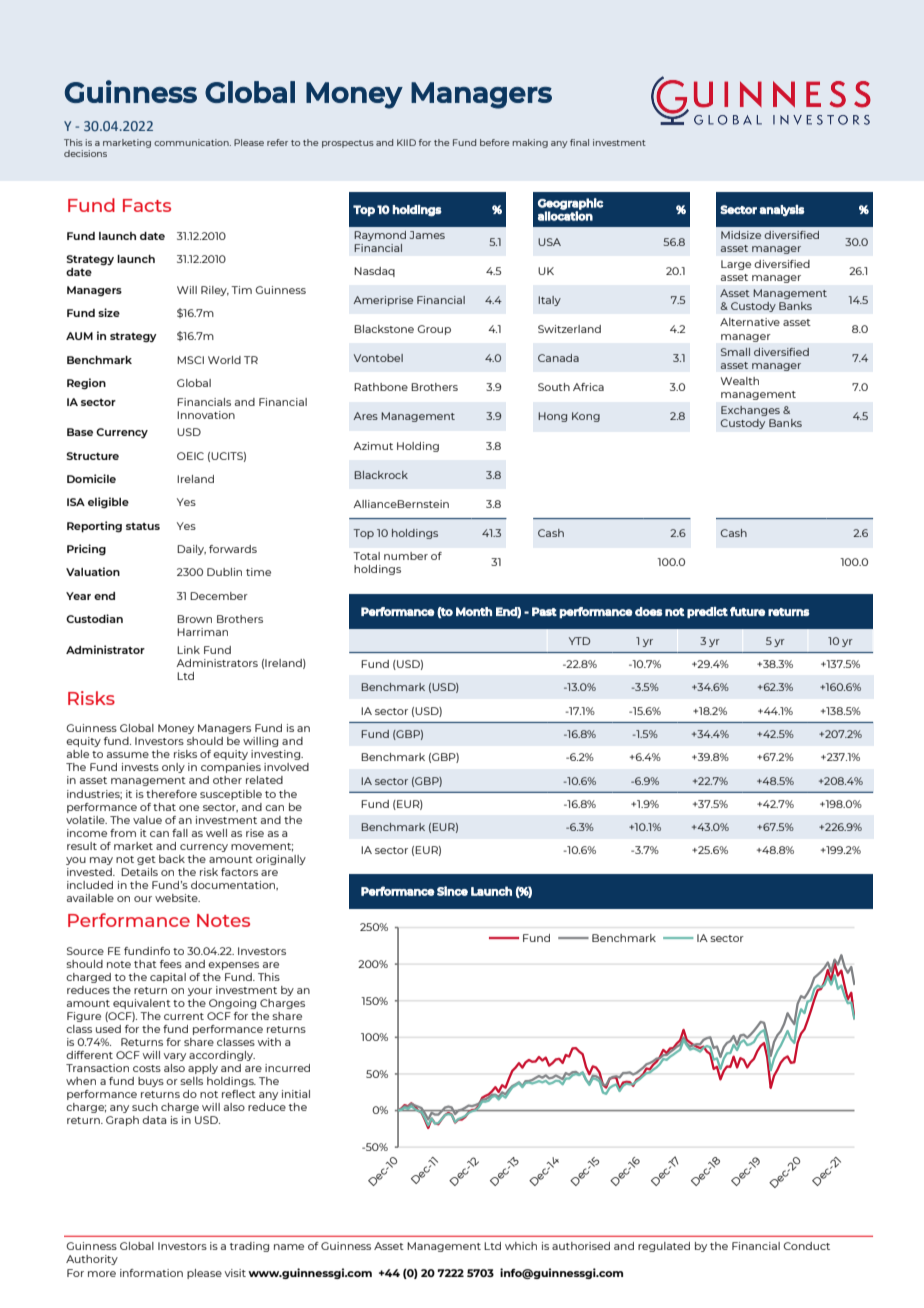 The height and width of the screenshot is (1308, 924). What do you see at coordinates (177, 898) in the screenshot?
I see `website` at bounding box center [177, 898].
